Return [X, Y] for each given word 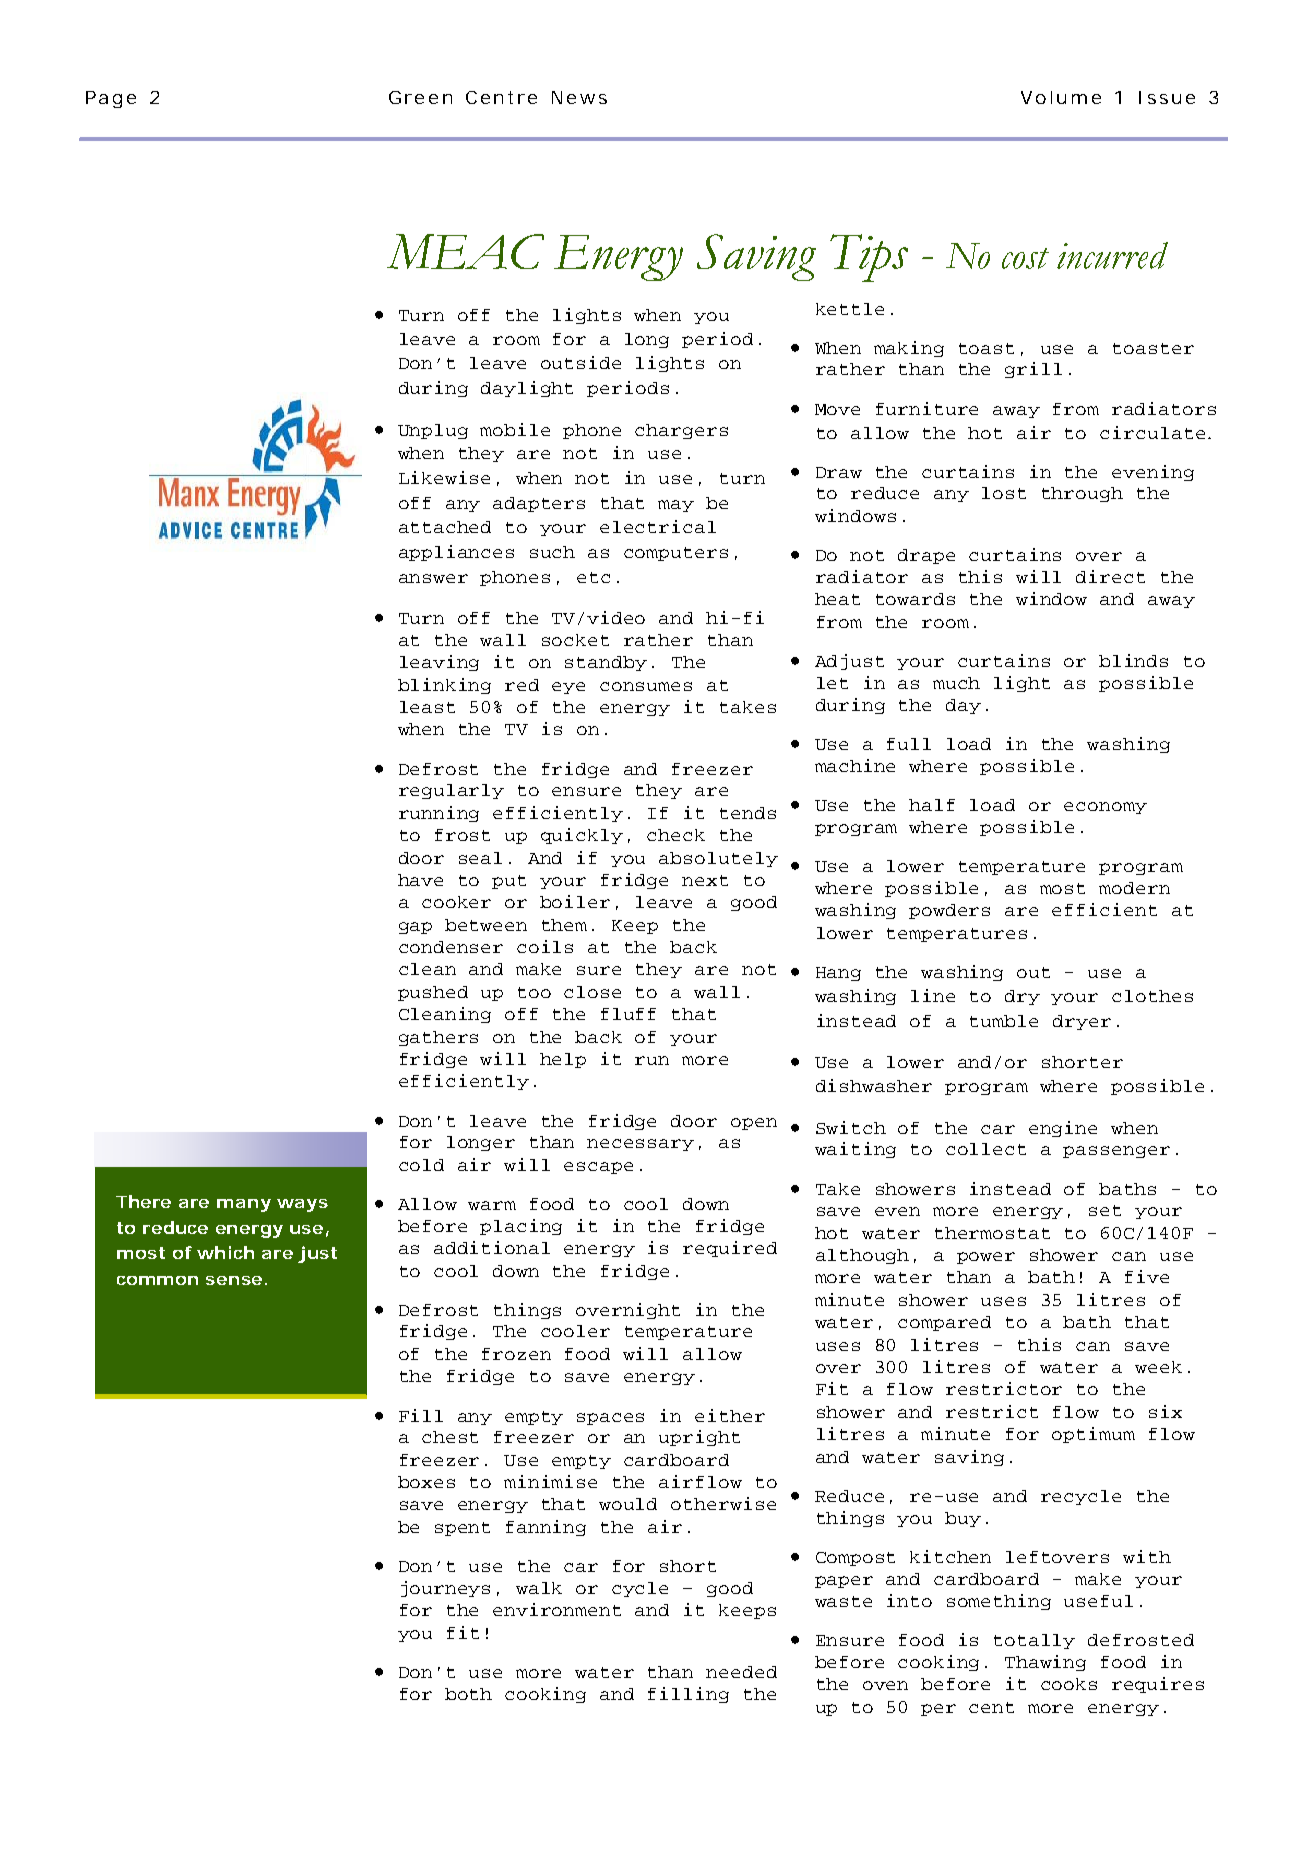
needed [741, 1672]
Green [420, 97]
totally [1034, 1641]
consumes [646, 686]
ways [302, 1205]
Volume [1061, 97]
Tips [869, 258]
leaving [439, 663]
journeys [445, 1589]
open [754, 1124]
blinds [1133, 660]
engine [1063, 1129]
